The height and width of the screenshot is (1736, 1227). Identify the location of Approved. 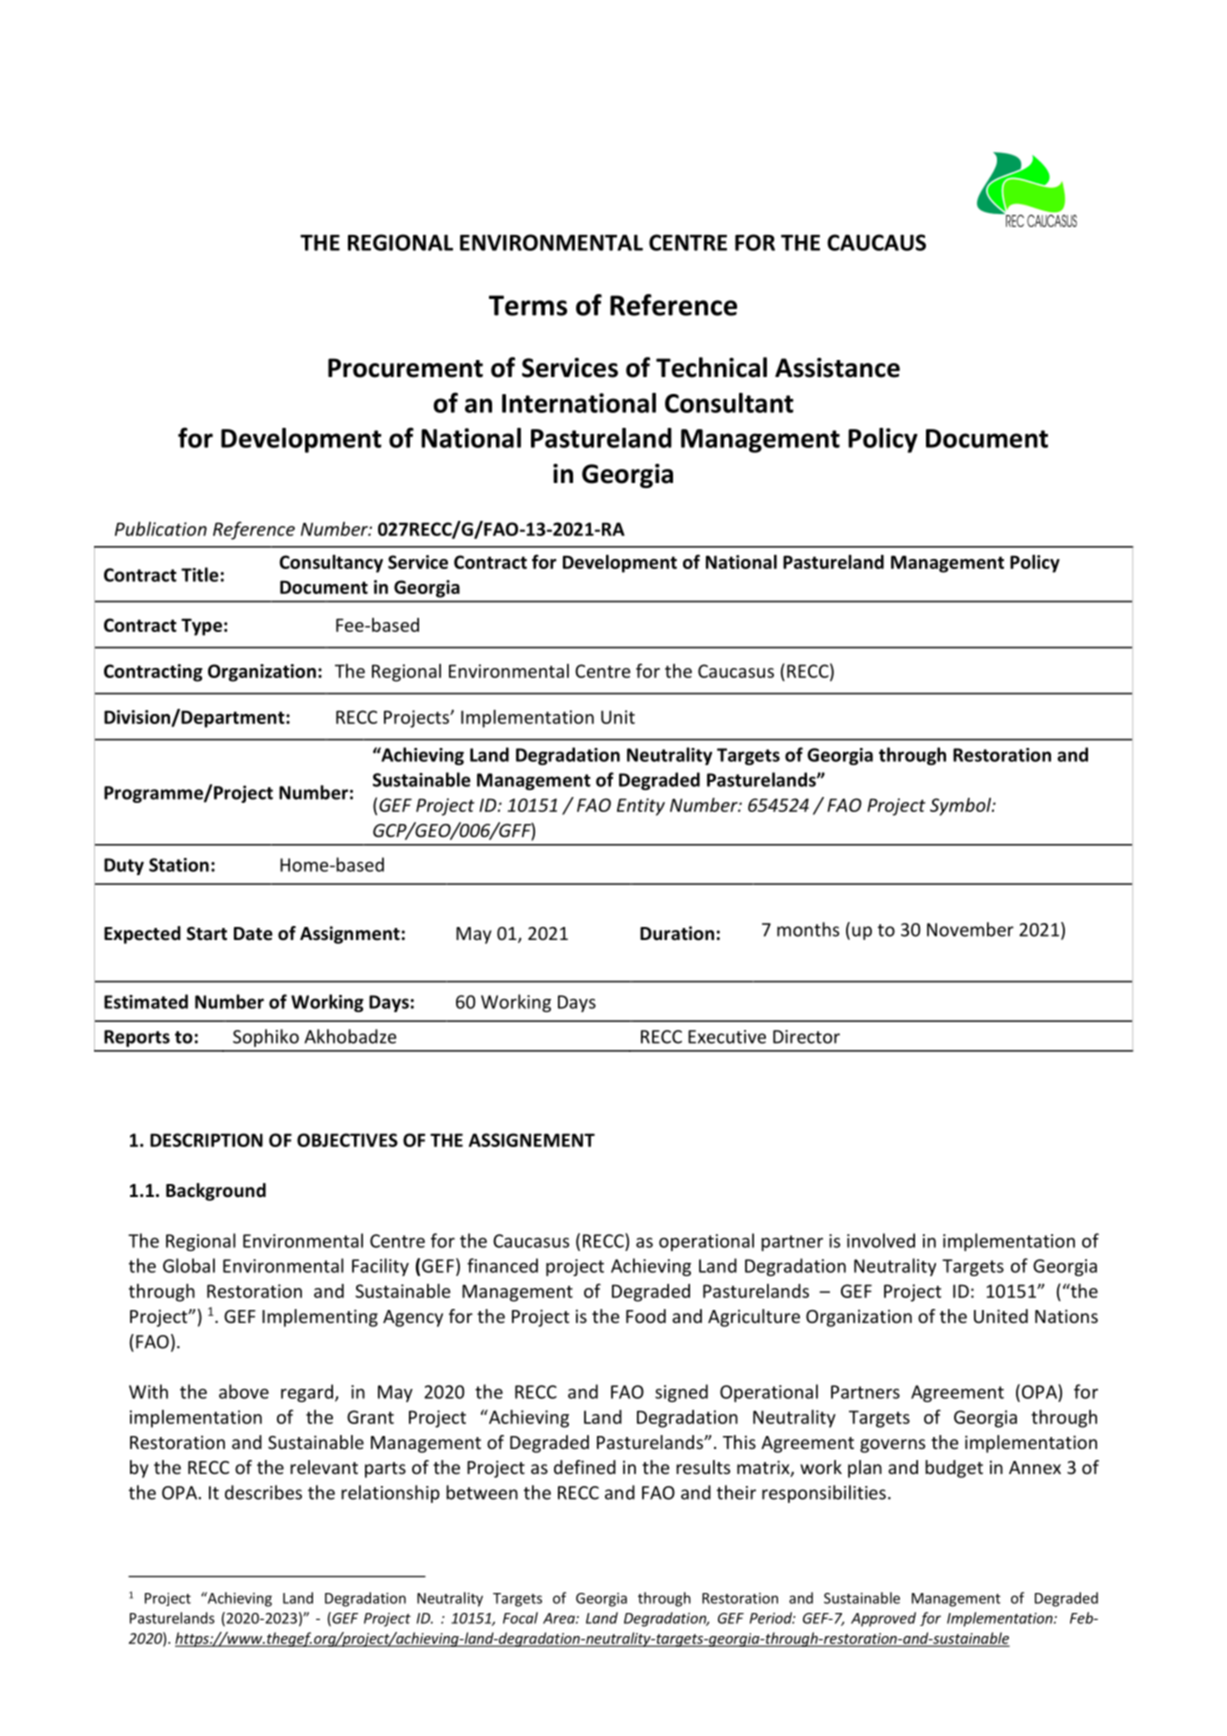
(883, 1619).
